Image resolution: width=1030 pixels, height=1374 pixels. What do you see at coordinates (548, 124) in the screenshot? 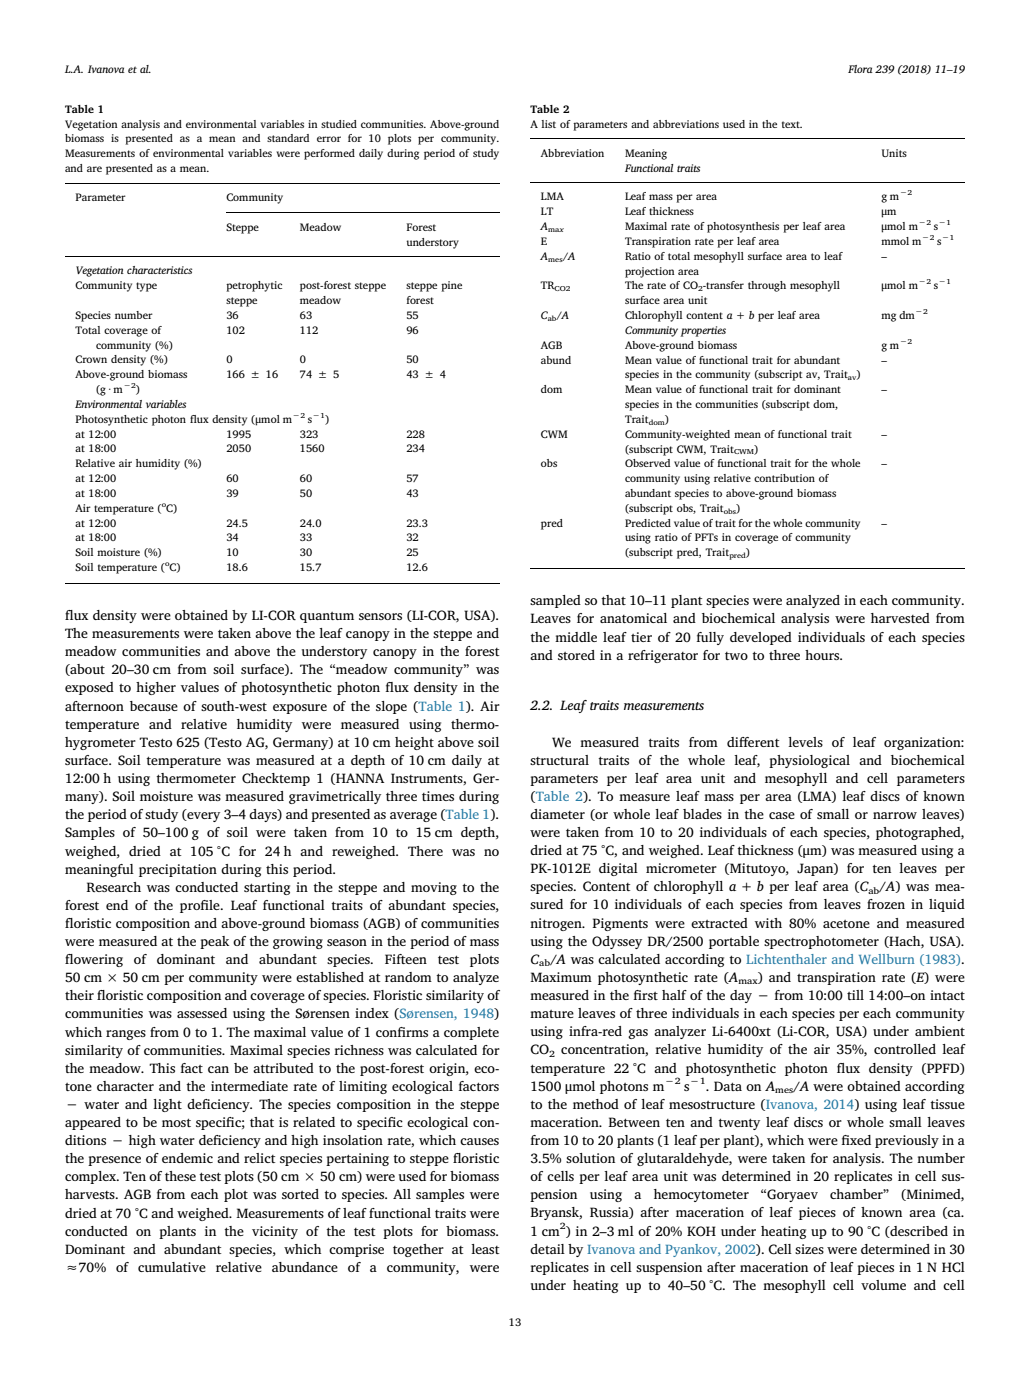
I see `list` at bounding box center [548, 124].
